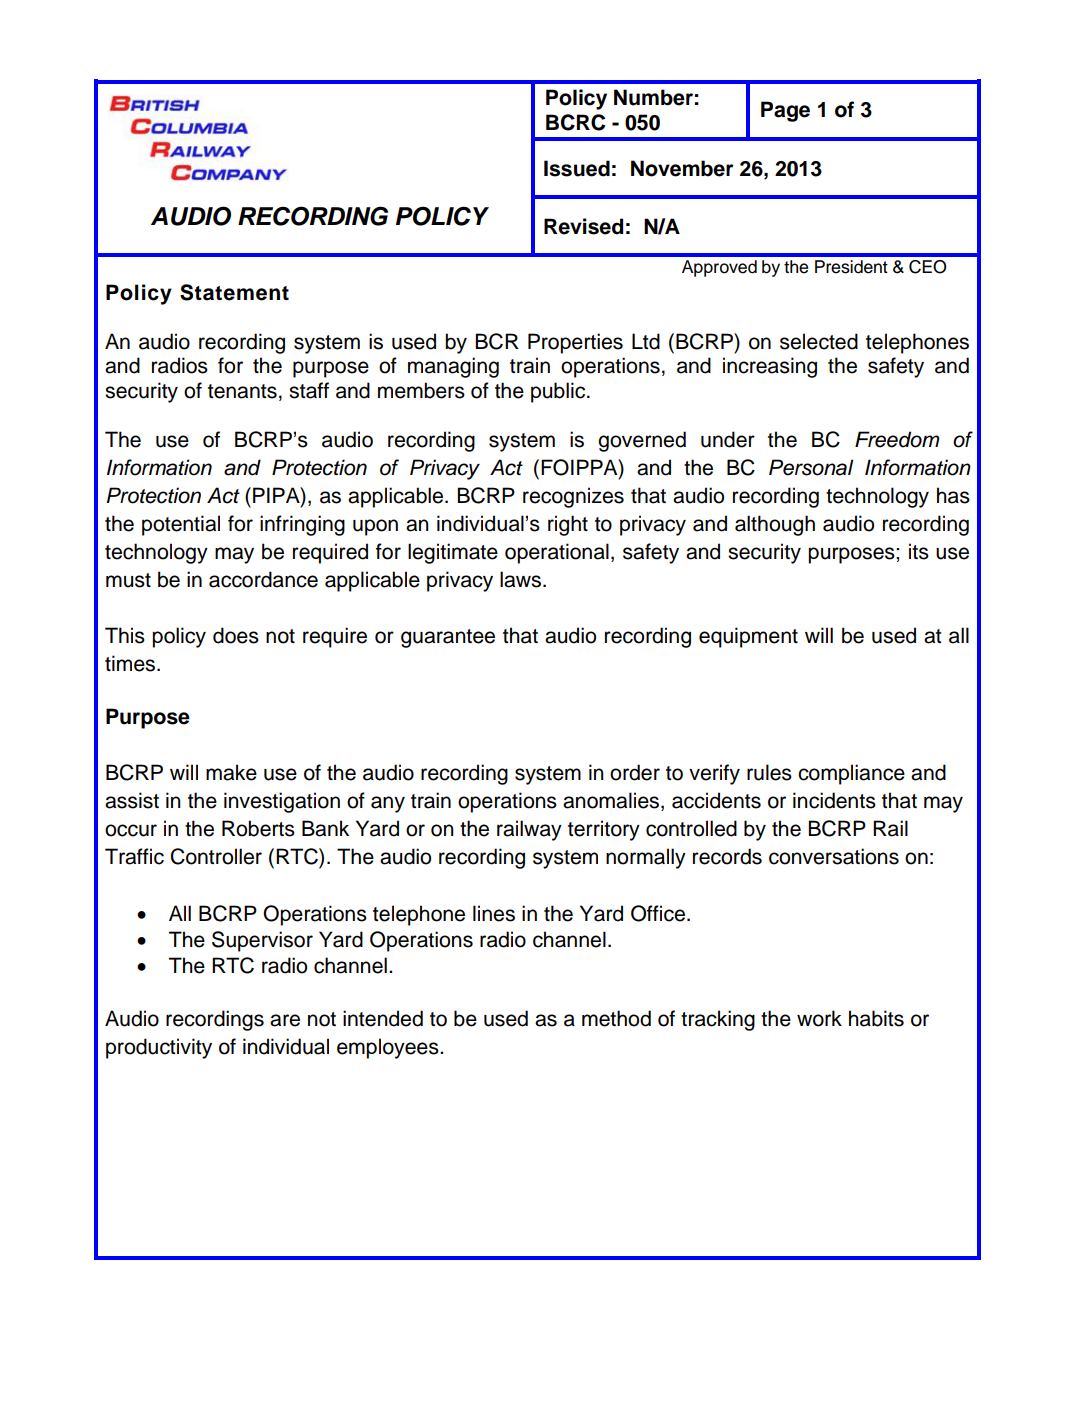 This screenshot has width=1083, height=1401. Describe the element at coordinates (785, 111) in the screenshot. I see `Page` at that location.
